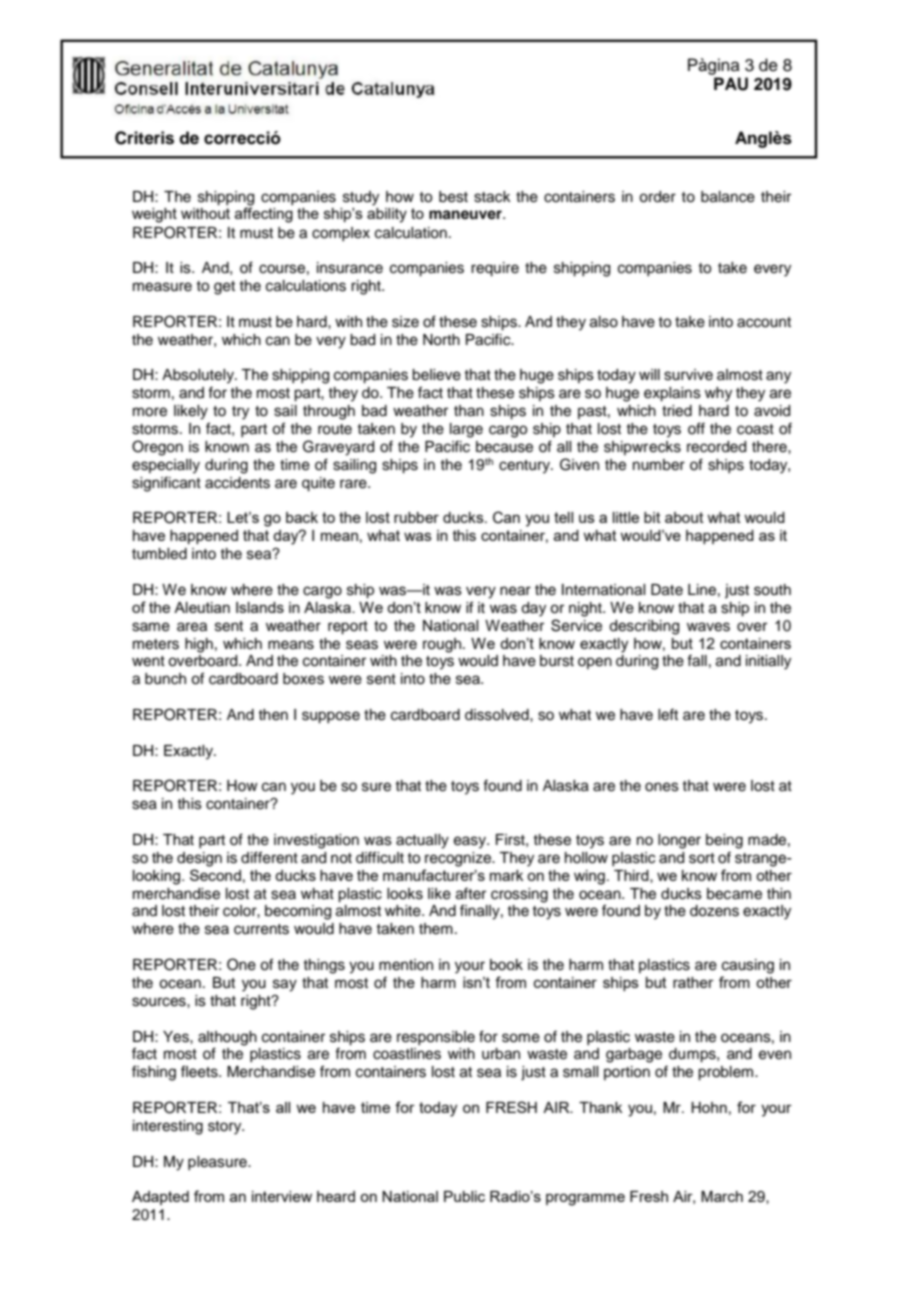 The image size is (924, 1308). What do you see at coordinates (708, 627) in the document?
I see `waves` at bounding box center [708, 627].
